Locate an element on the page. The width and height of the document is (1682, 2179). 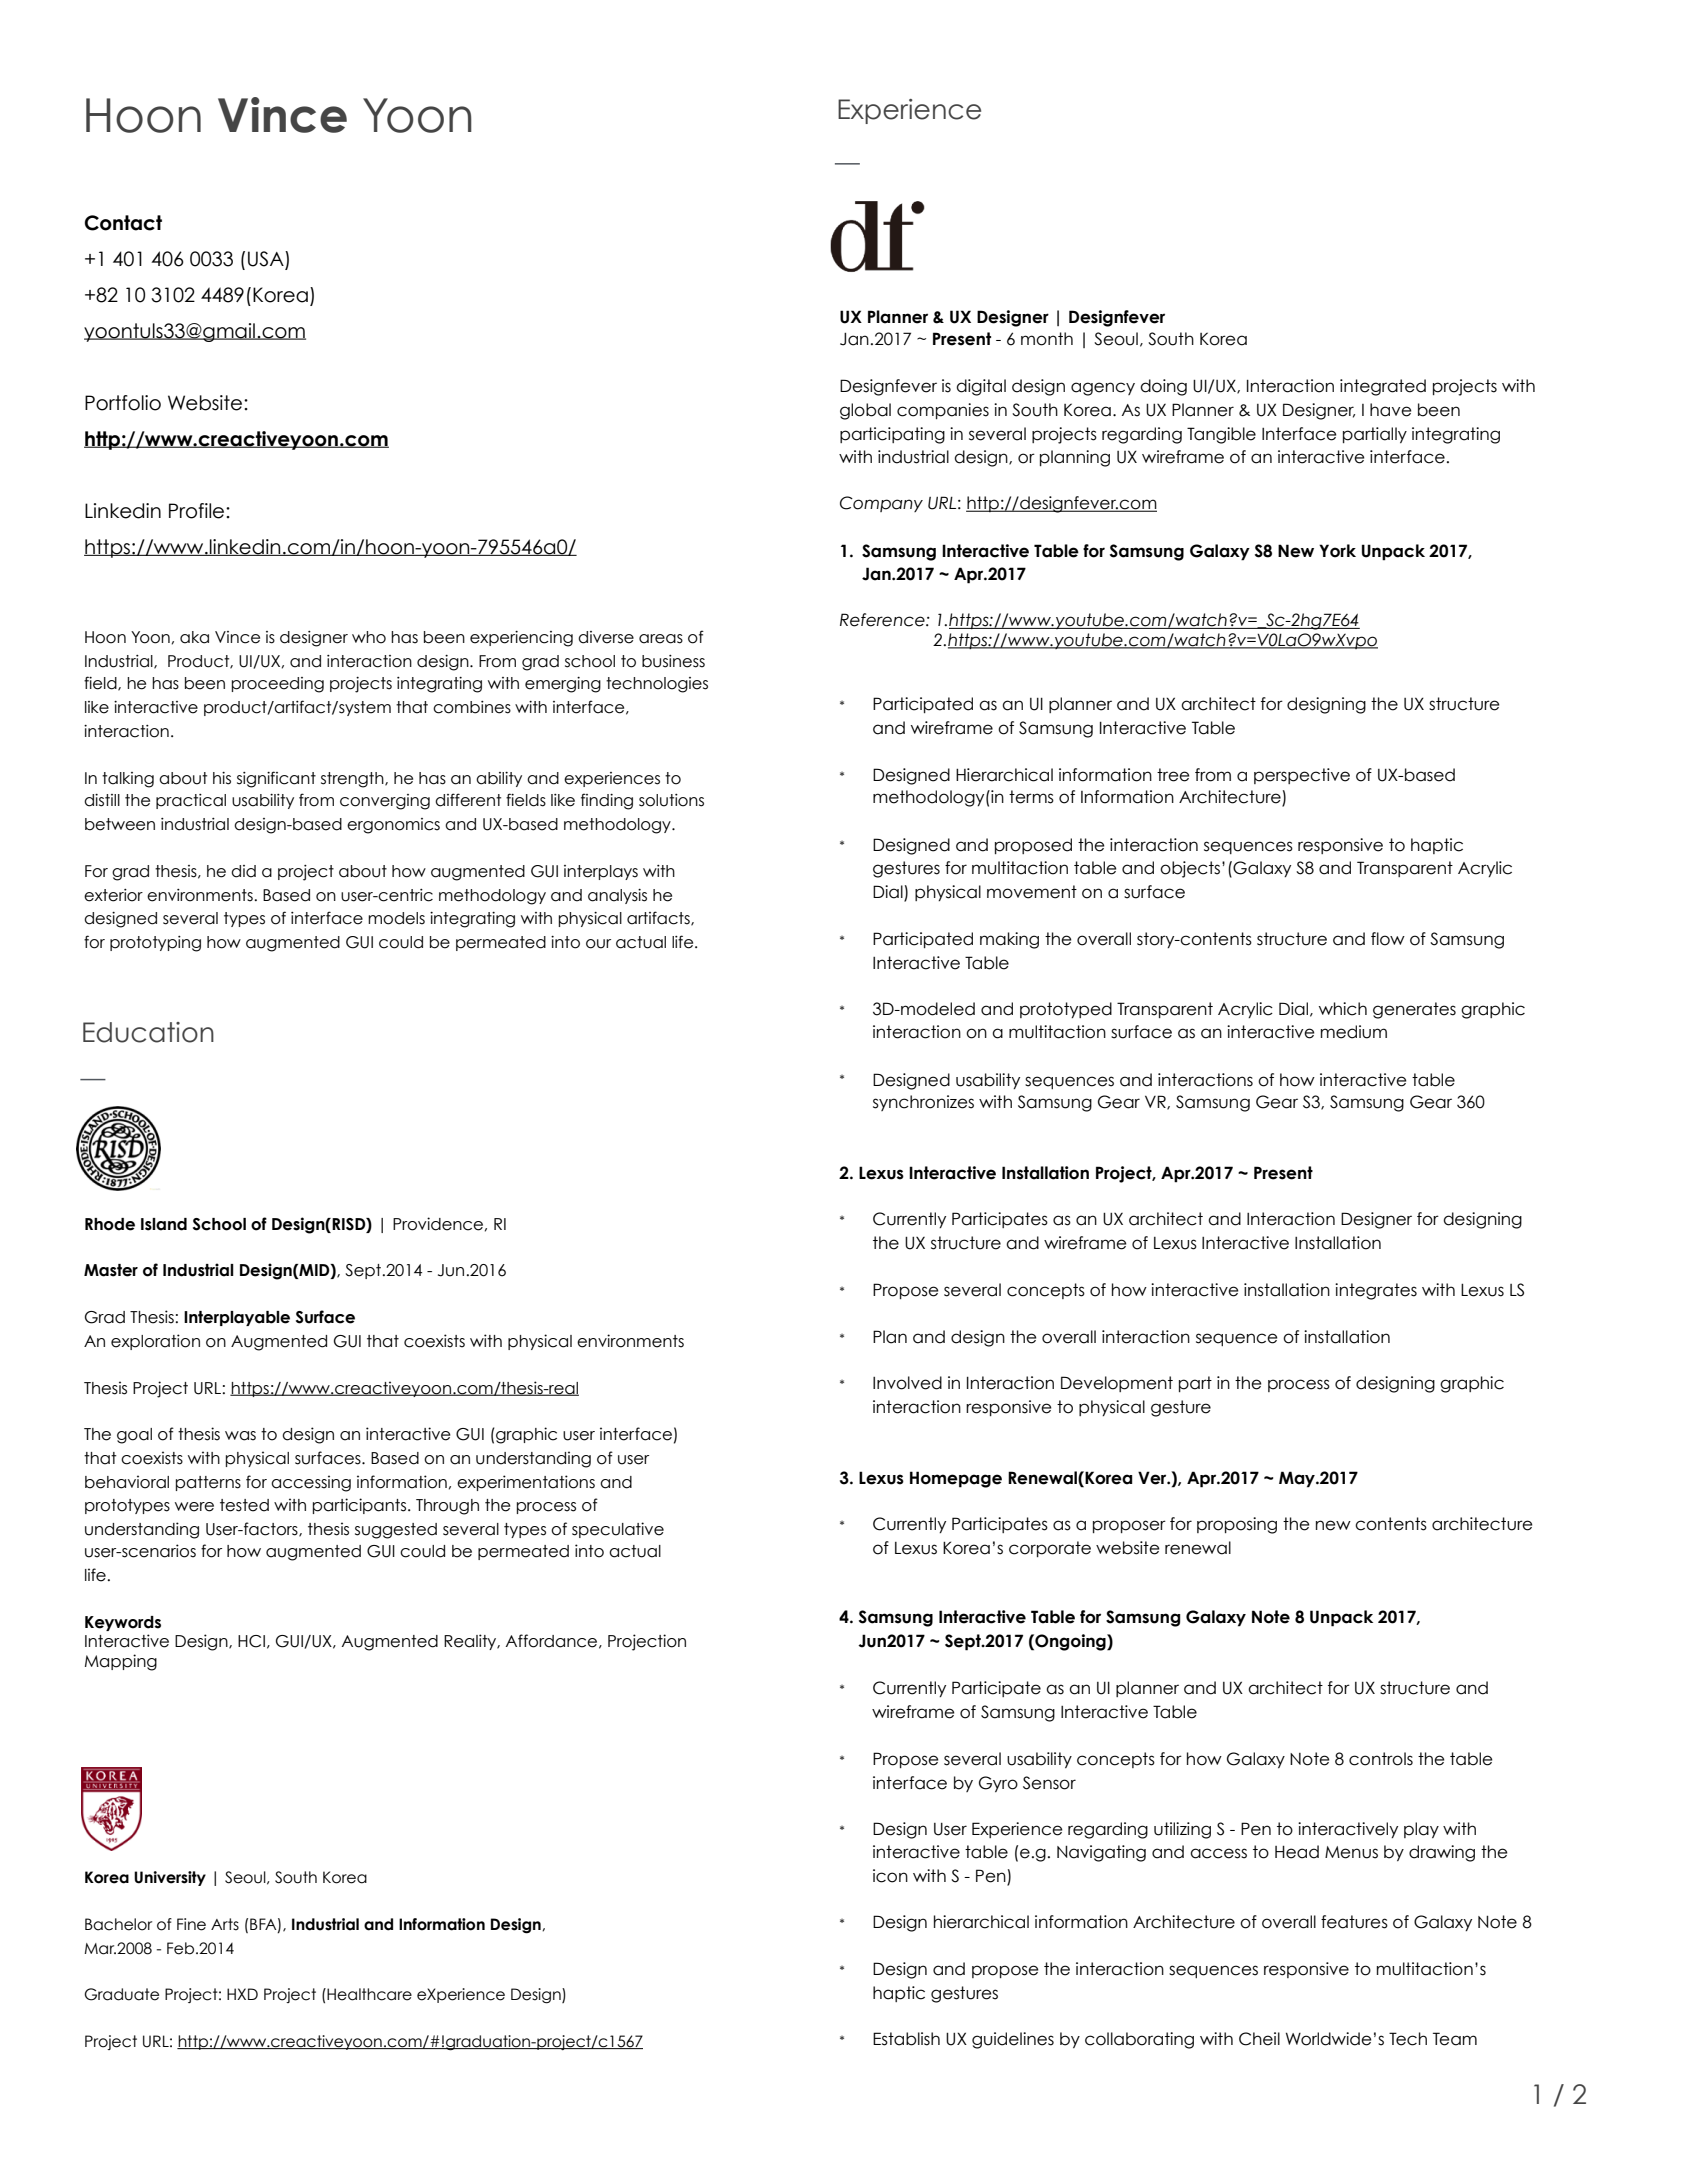
medium is located at coordinates (1354, 1032).
